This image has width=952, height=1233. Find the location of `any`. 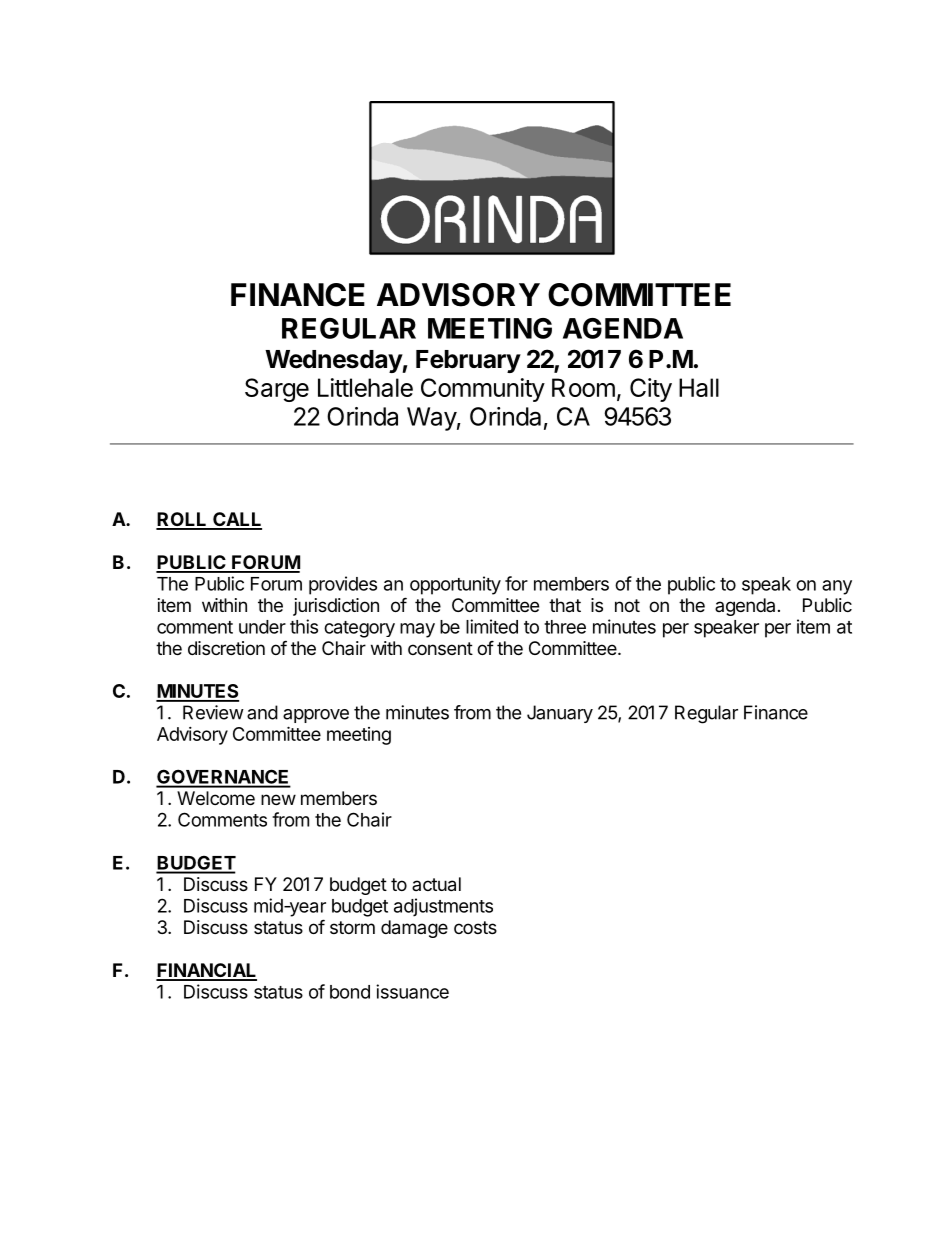

any is located at coordinates (837, 587).
